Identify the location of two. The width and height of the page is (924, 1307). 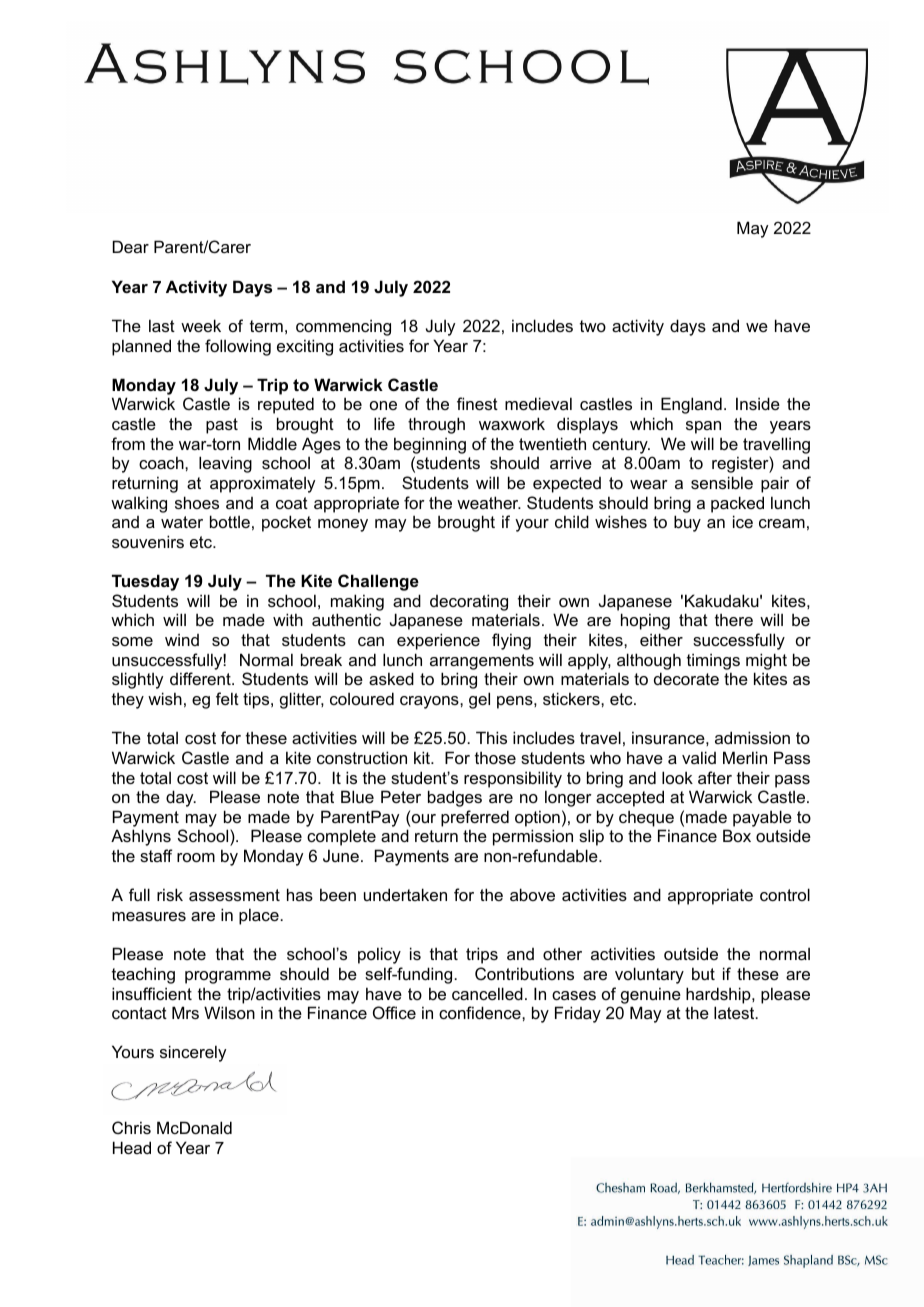
(593, 326).
